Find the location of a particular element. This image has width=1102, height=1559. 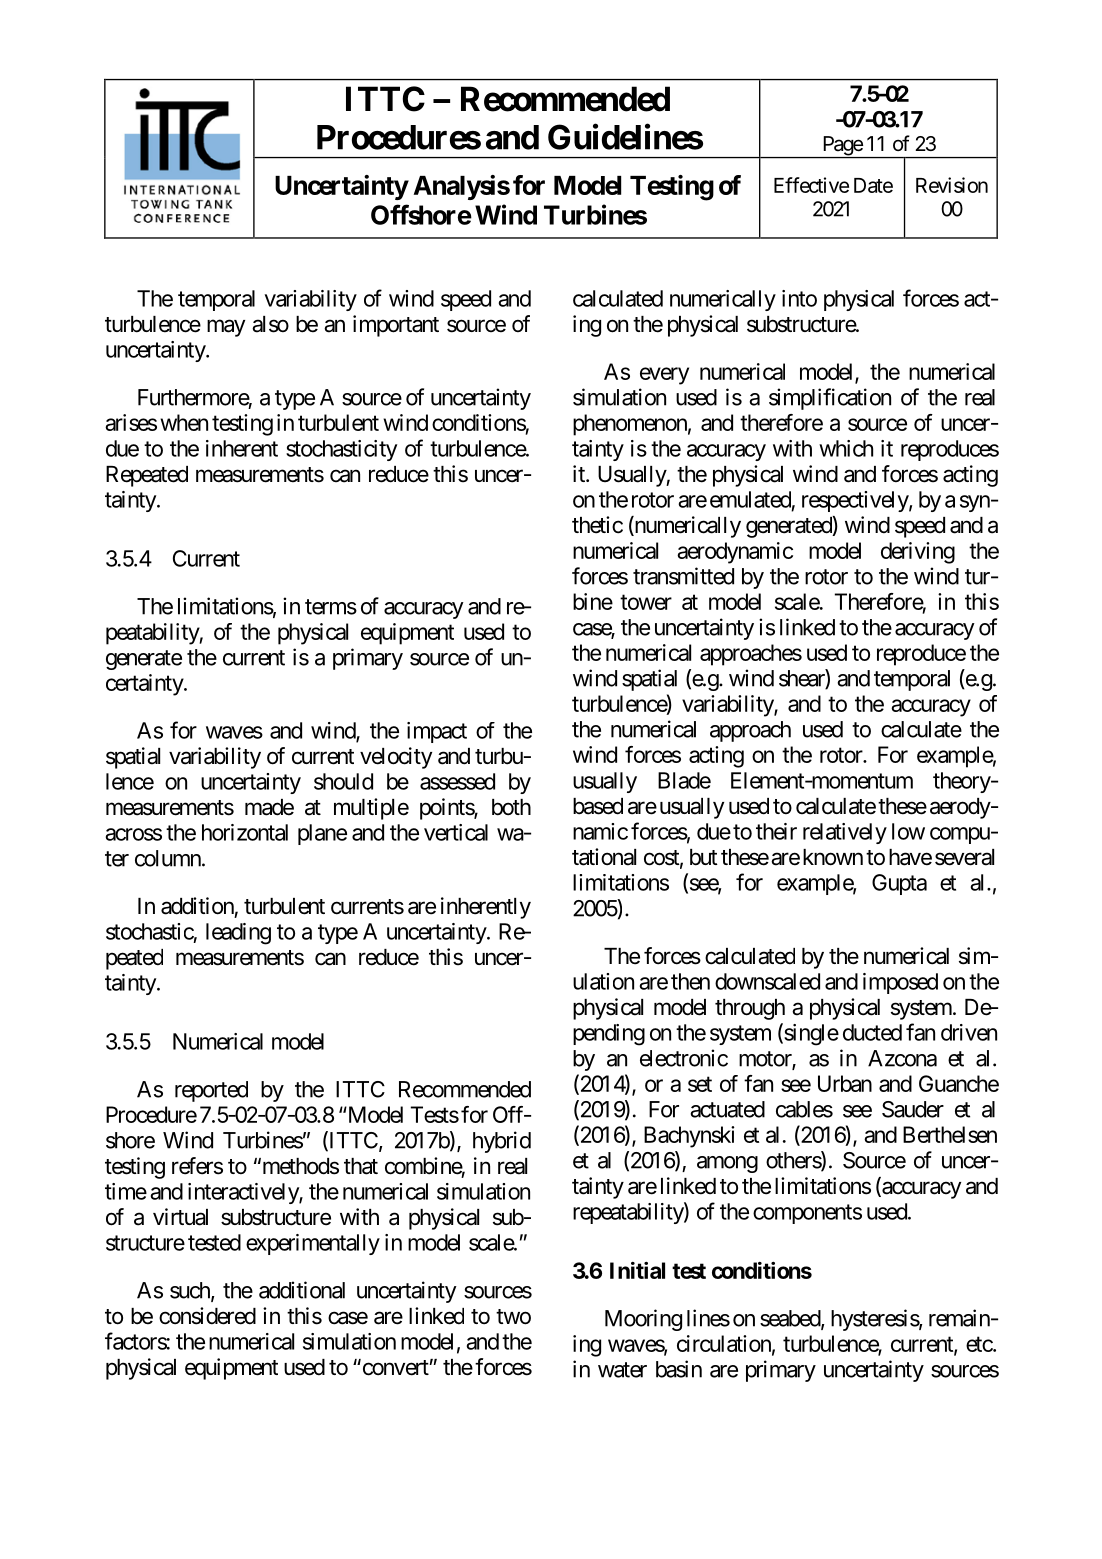

low is located at coordinates (908, 831).
